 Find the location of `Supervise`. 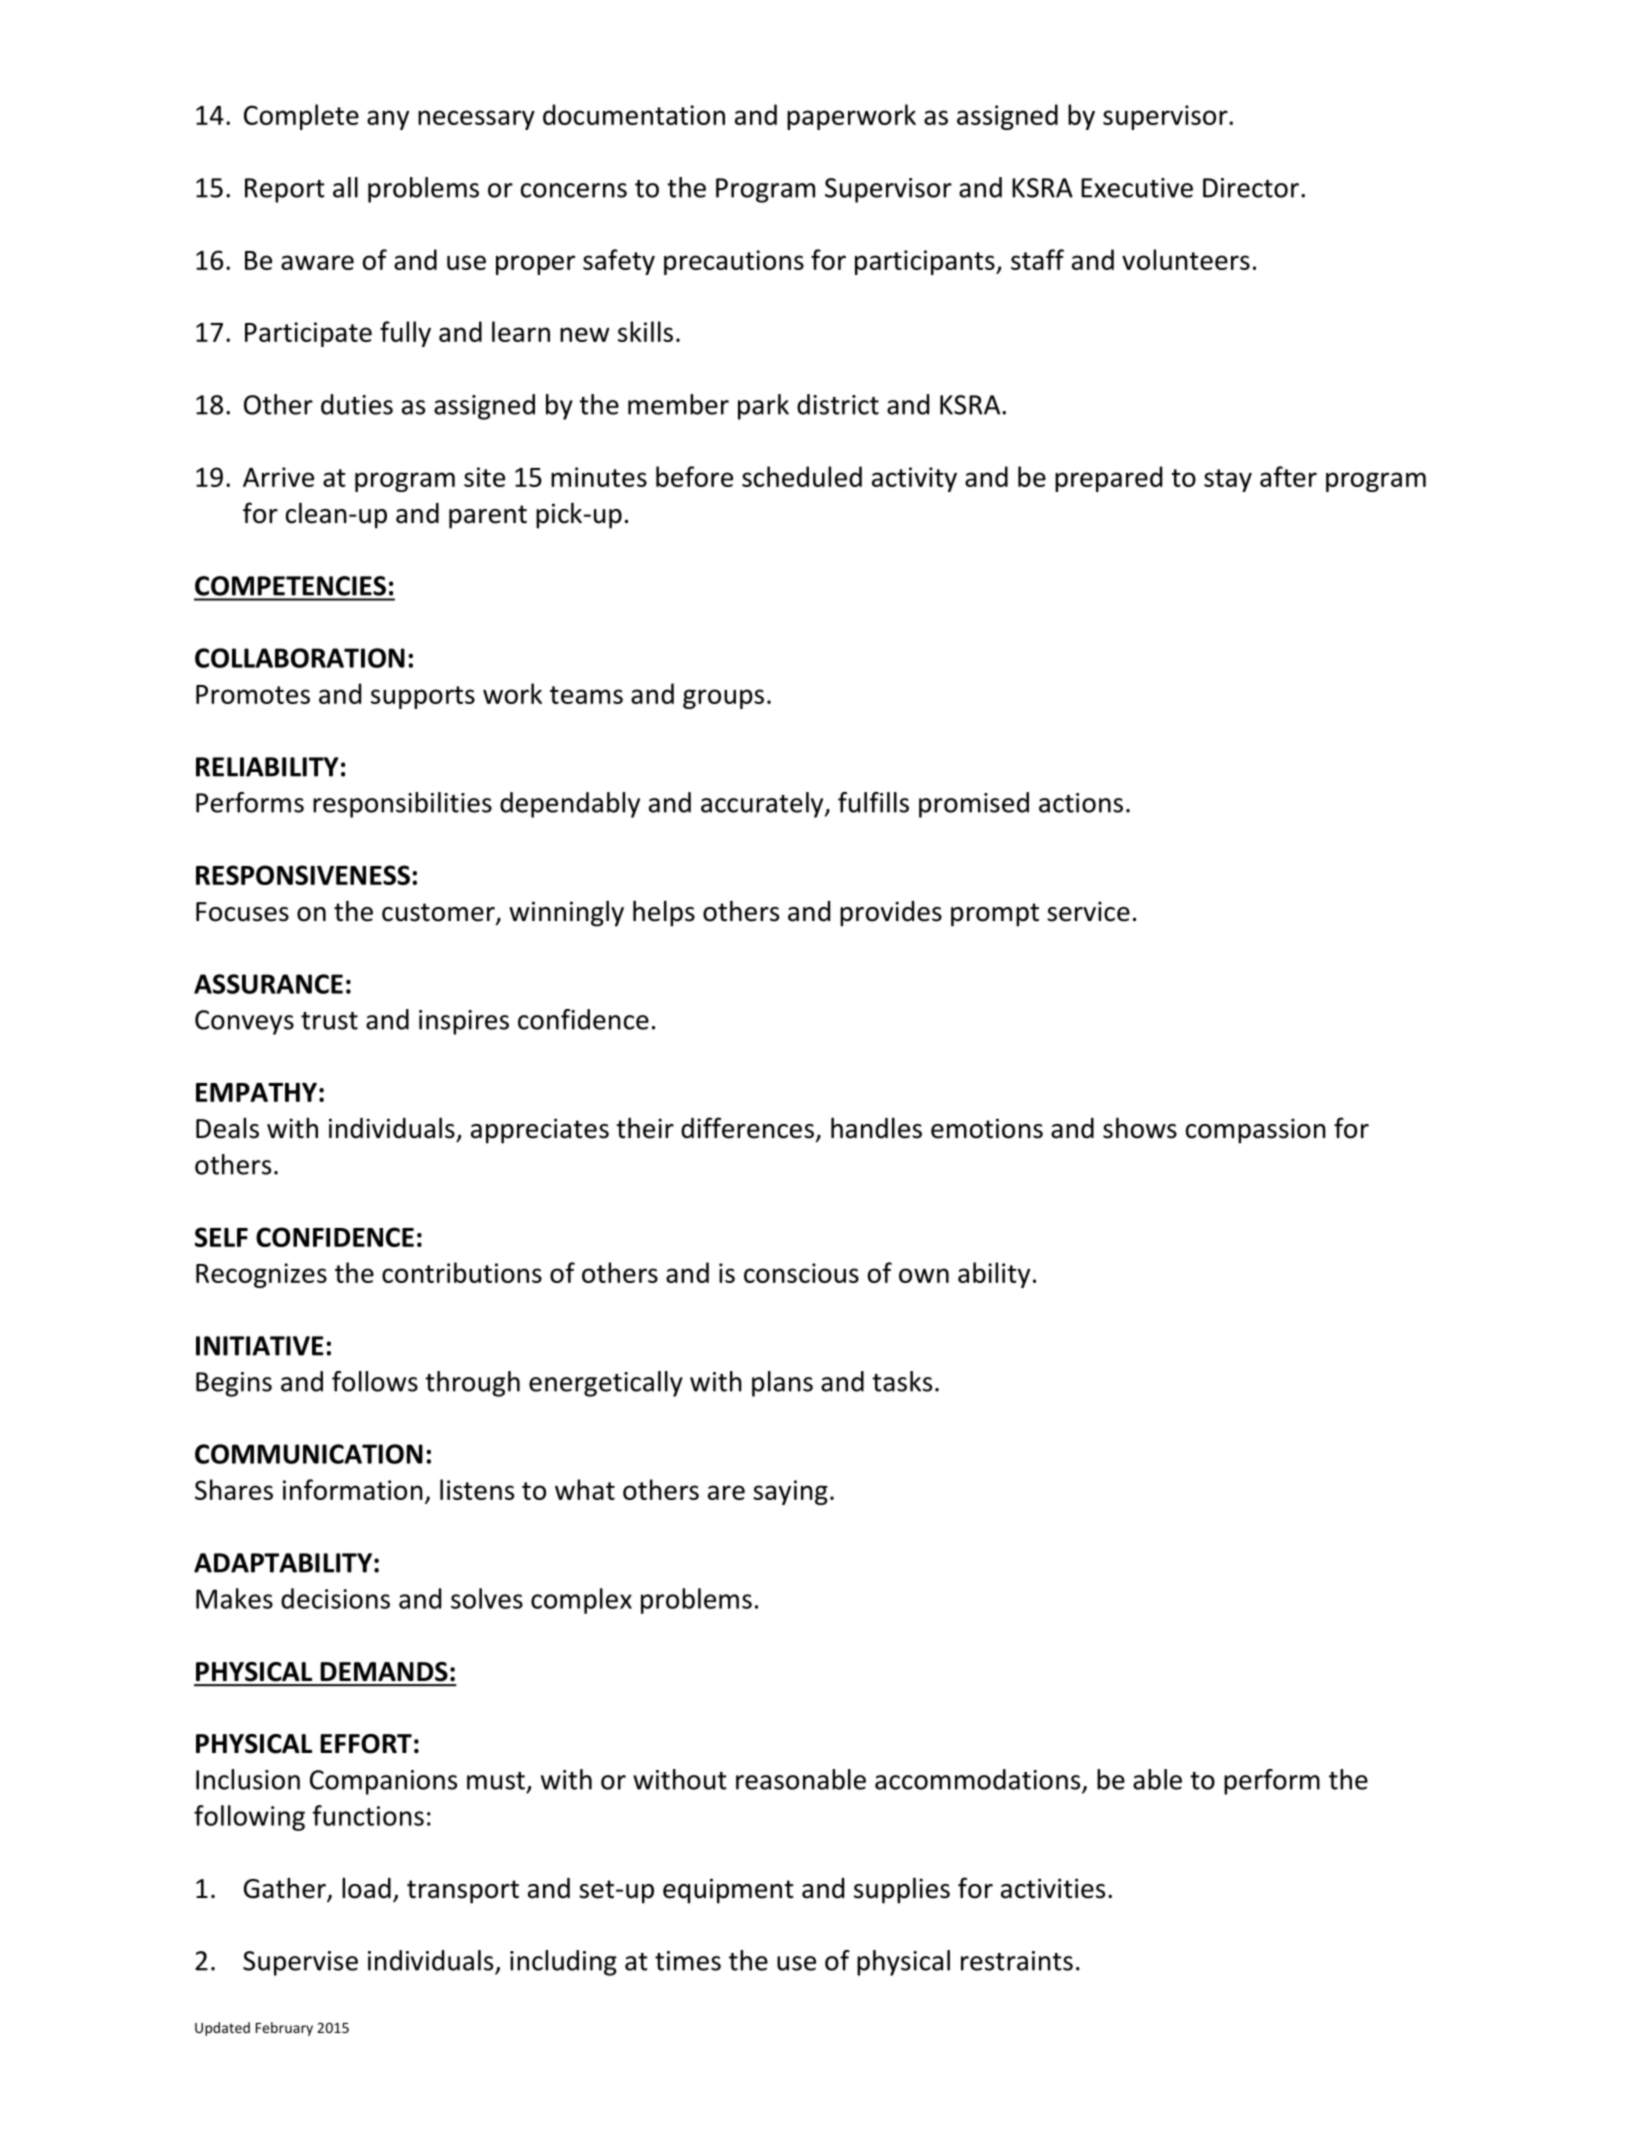

Supervise is located at coordinates (300, 1963).
